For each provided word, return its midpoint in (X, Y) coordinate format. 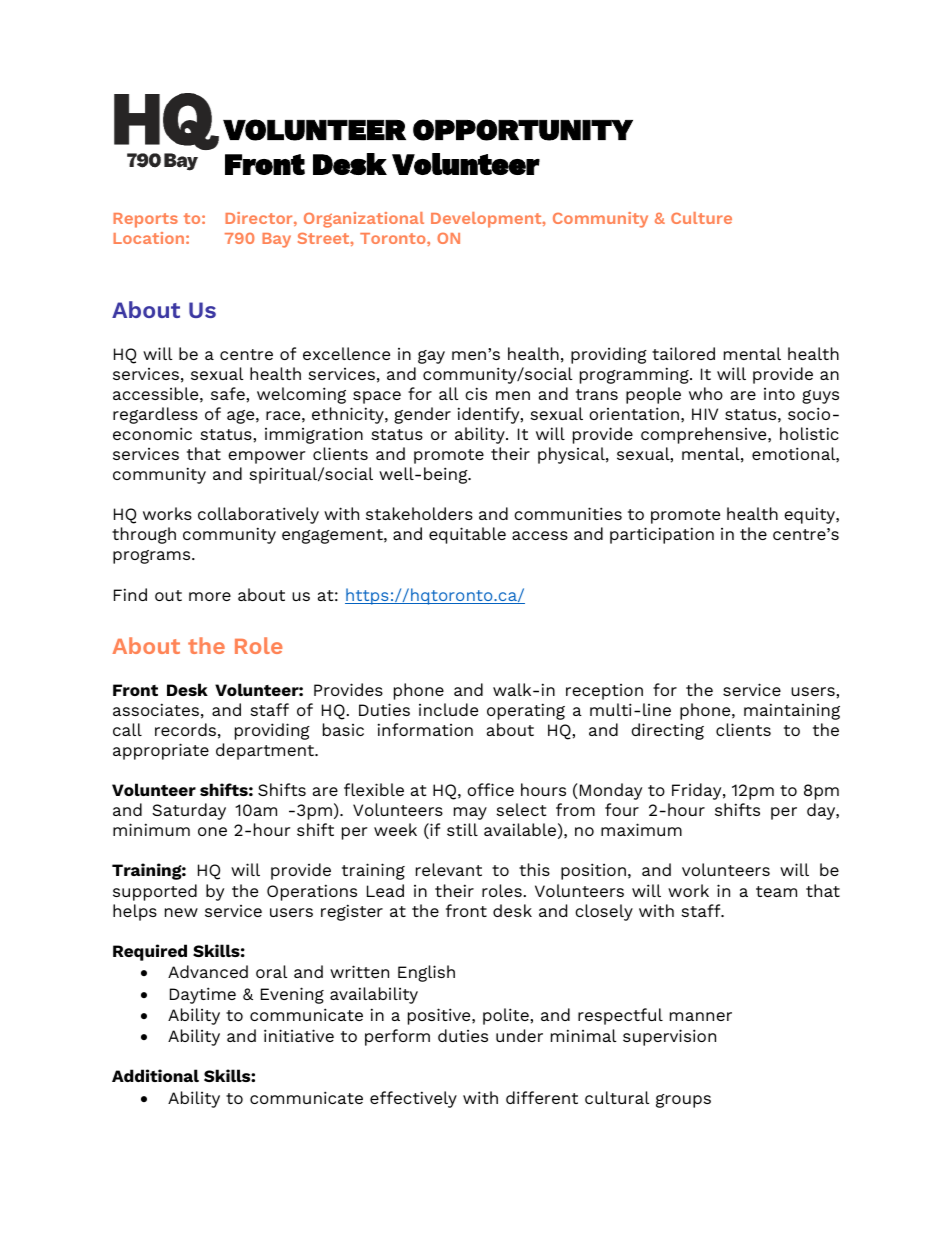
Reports (145, 220)
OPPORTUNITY (523, 130)
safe (229, 393)
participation (662, 535)
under (519, 1035)
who (706, 393)
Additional (155, 1075)
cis (476, 393)
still (462, 829)
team (776, 891)
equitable (467, 535)
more (210, 596)
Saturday (189, 811)
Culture (701, 218)
